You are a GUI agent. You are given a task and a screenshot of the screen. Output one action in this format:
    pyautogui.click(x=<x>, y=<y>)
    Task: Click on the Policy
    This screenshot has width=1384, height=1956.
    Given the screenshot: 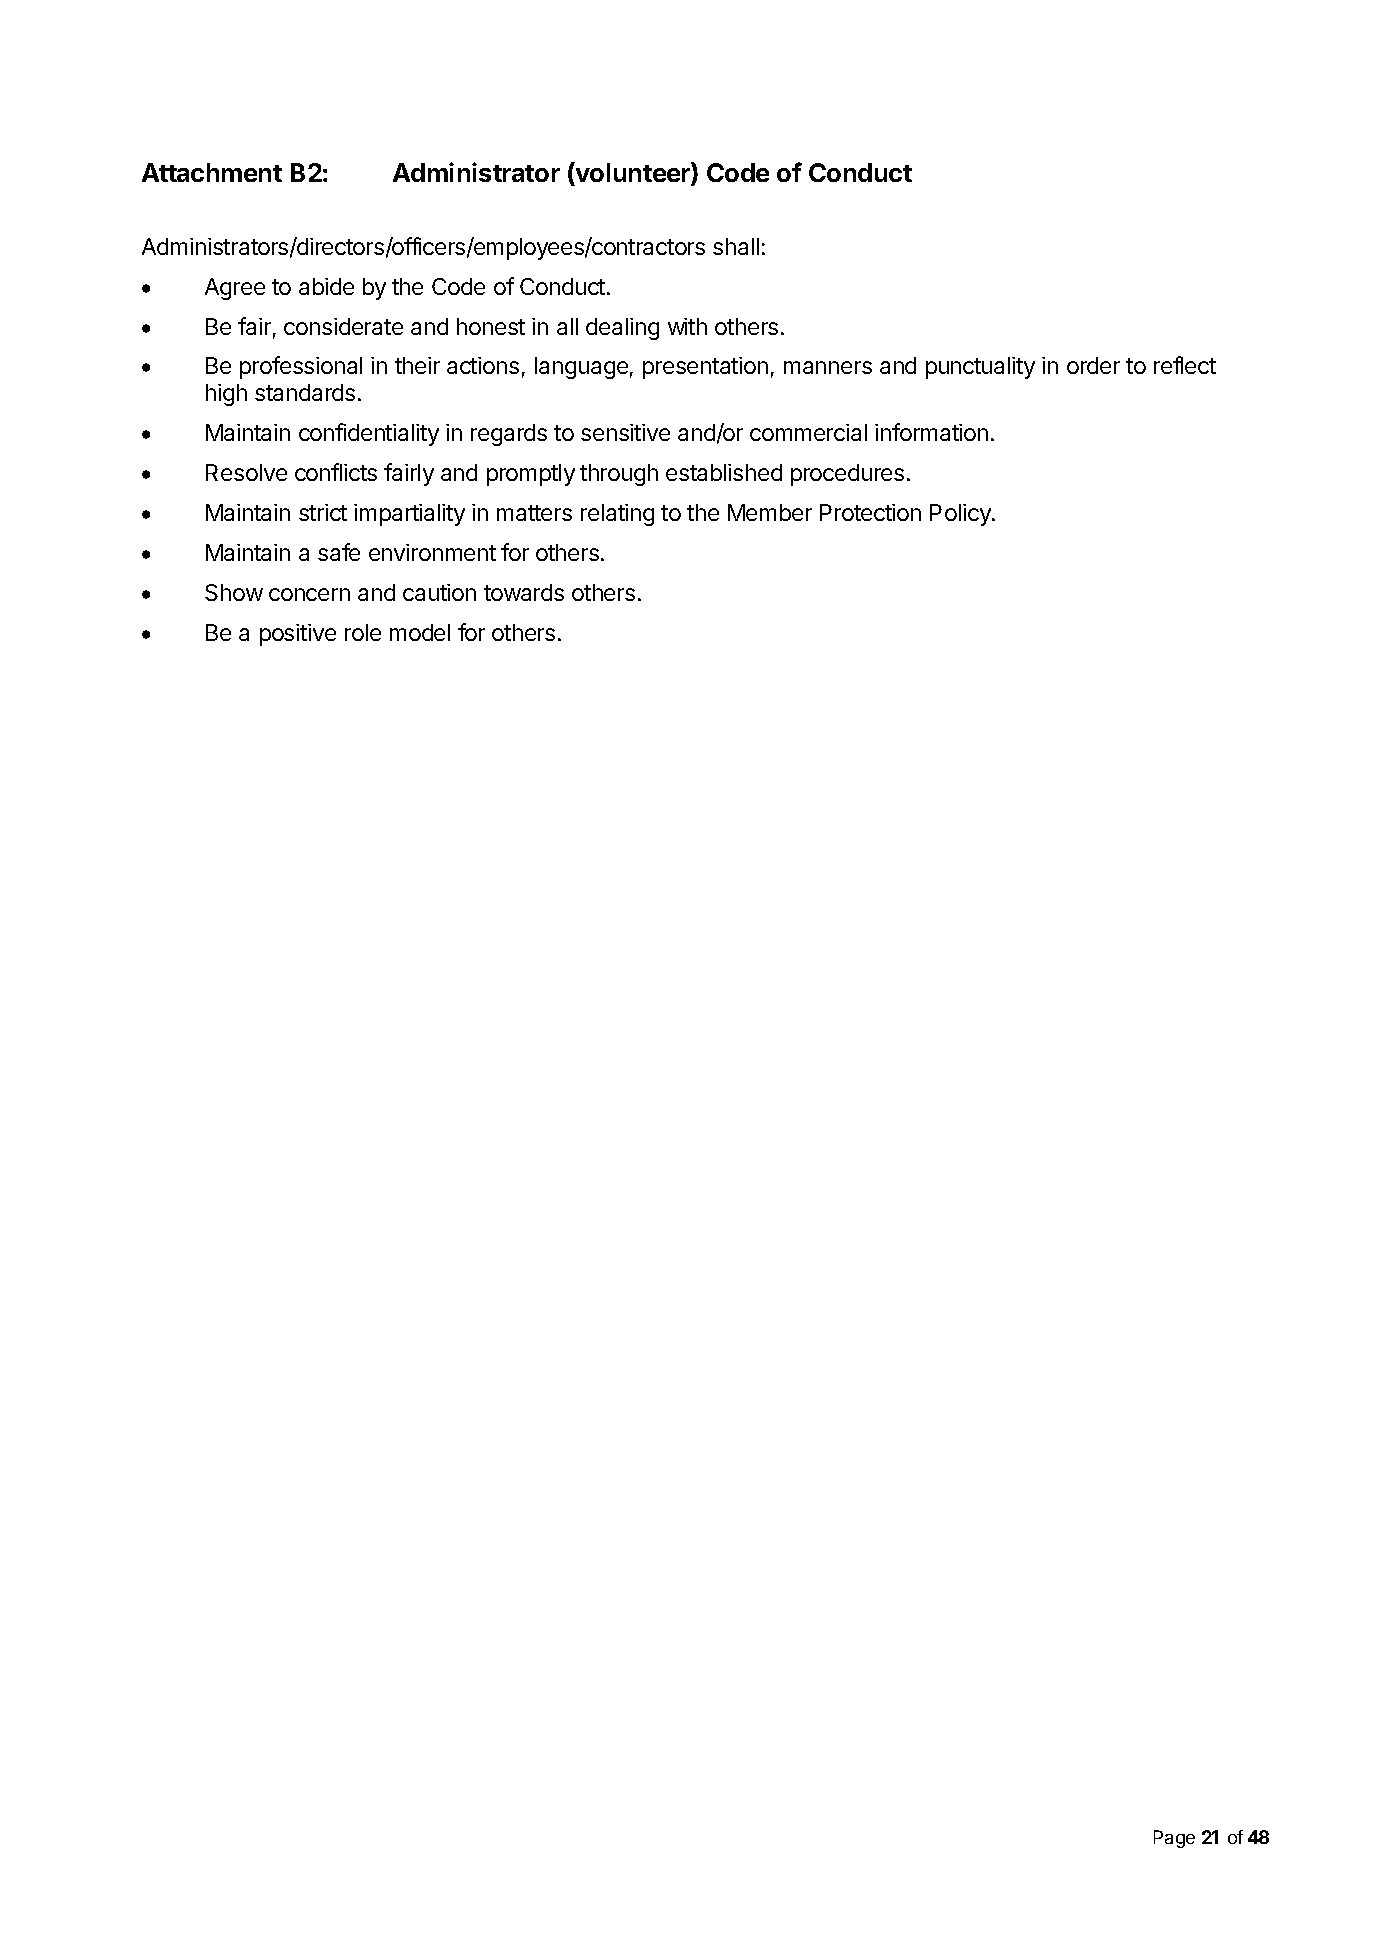 What is the action you would take?
    pyautogui.click(x=961, y=515)
